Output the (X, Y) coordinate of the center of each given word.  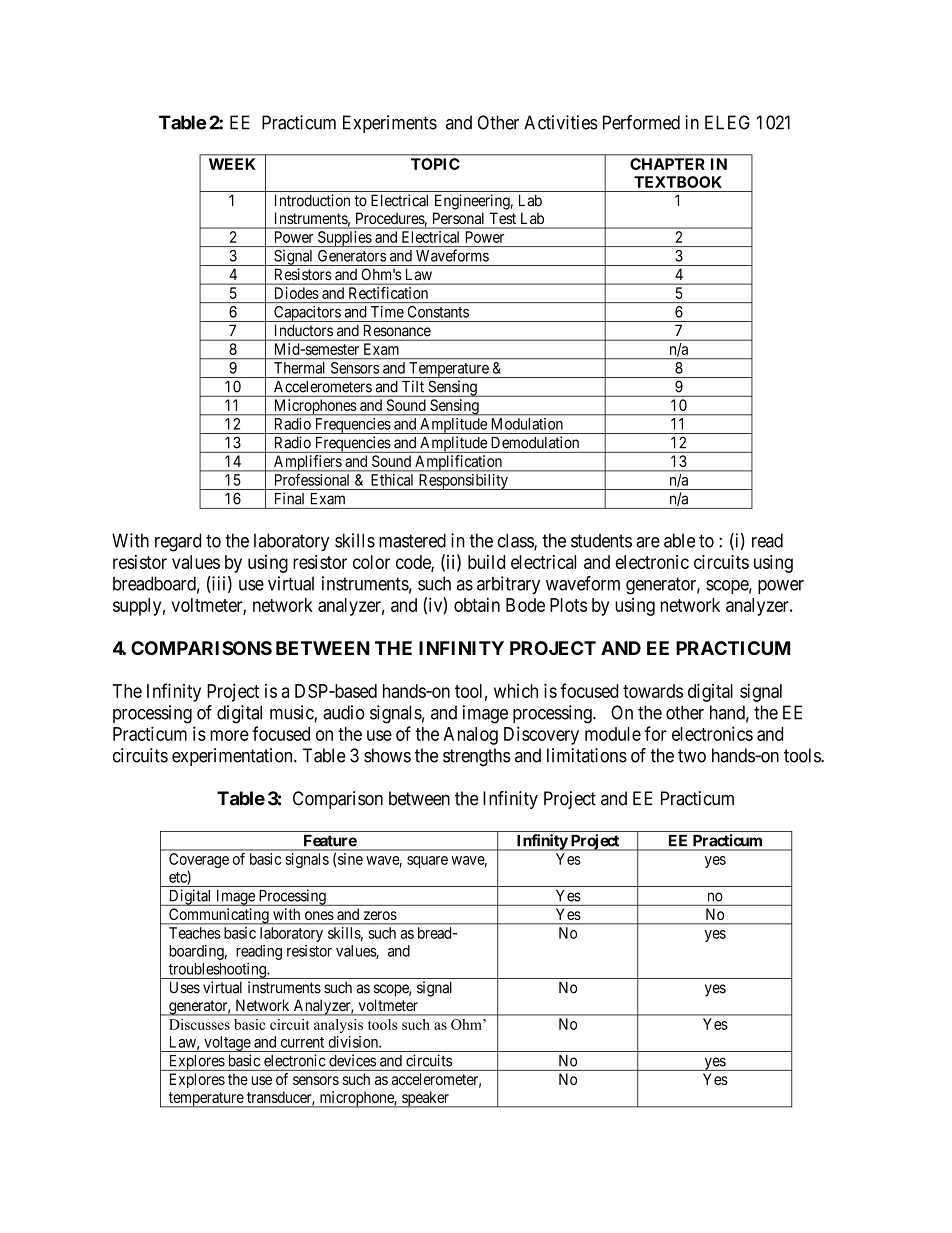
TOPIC (435, 164)
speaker (425, 1099)
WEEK (232, 164)
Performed (641, 122)
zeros (380, 915)
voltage (227, 1044)
